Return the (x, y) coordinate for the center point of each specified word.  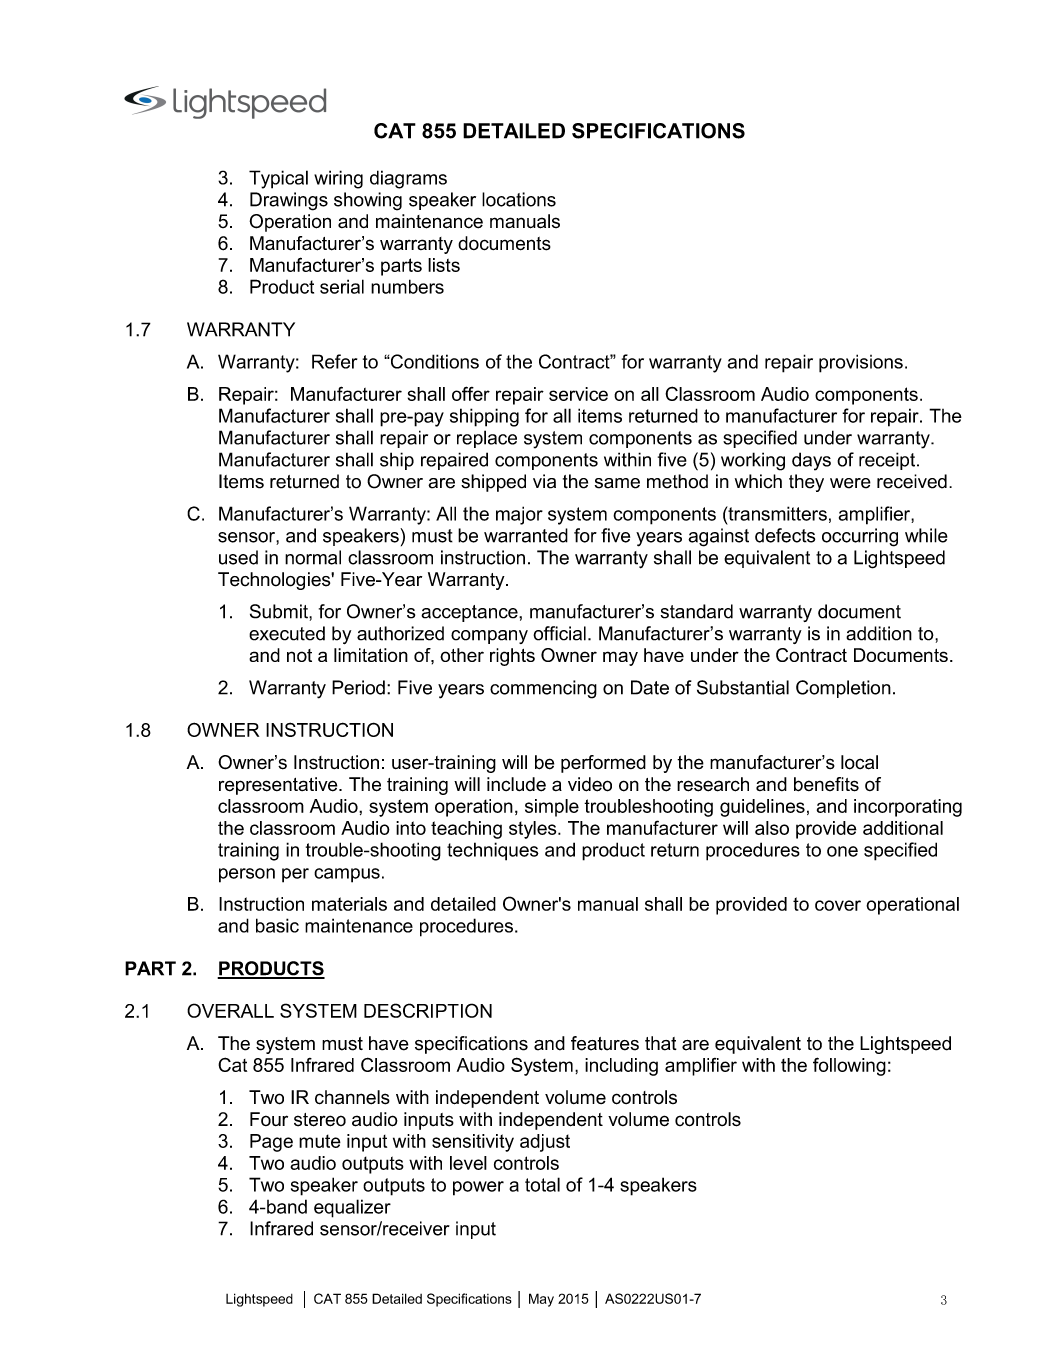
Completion (843, 689)
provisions (861, 363)
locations (519, 199)
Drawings (289, 201)
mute (320, 1141)
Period (358, 687)
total (542, 1184)
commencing (543, 689)
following (849, 1066)
